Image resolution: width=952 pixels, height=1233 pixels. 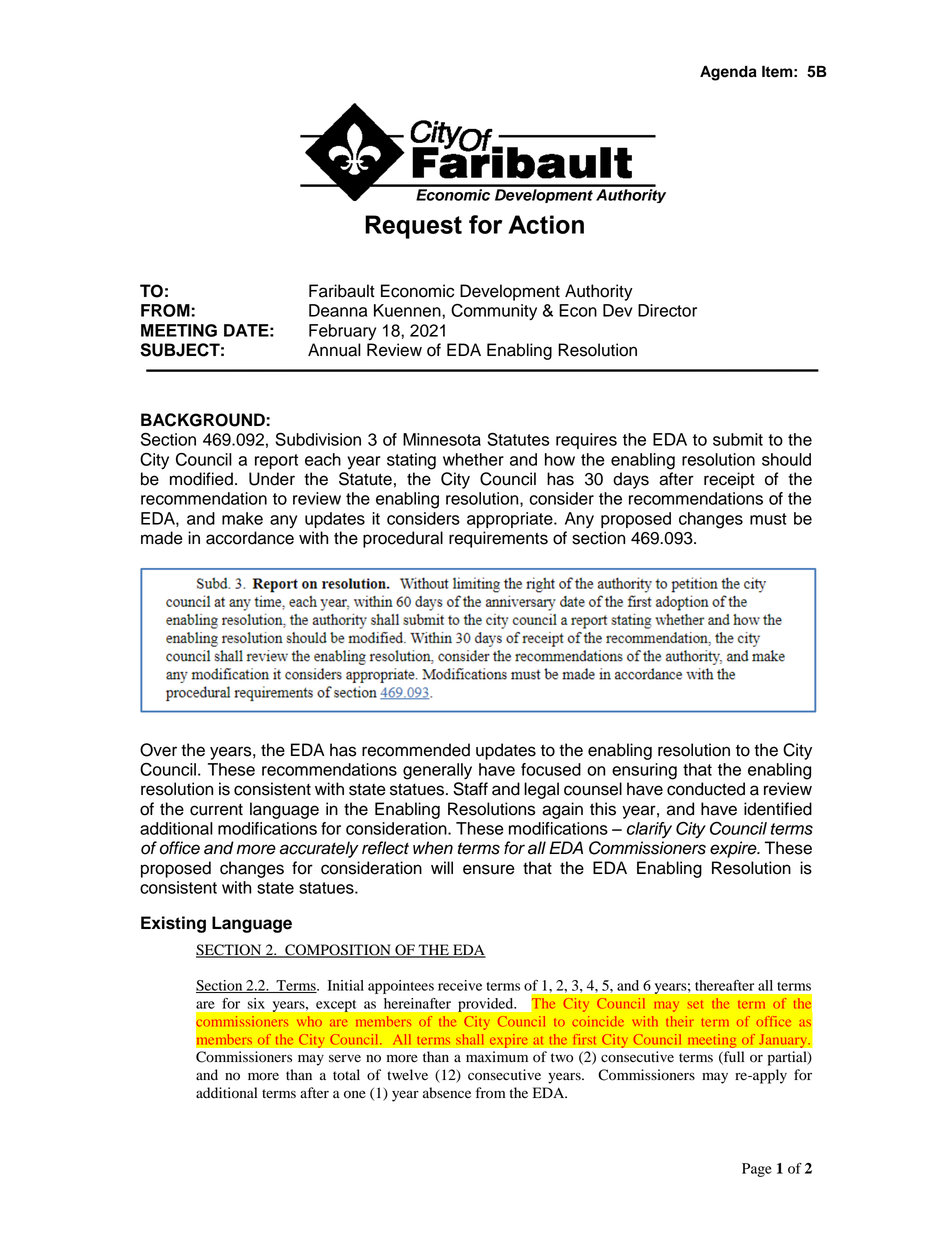 What do you see at coordinates (346, 1075) in the image?
I see `total` at bounding box center [346, 1075].
